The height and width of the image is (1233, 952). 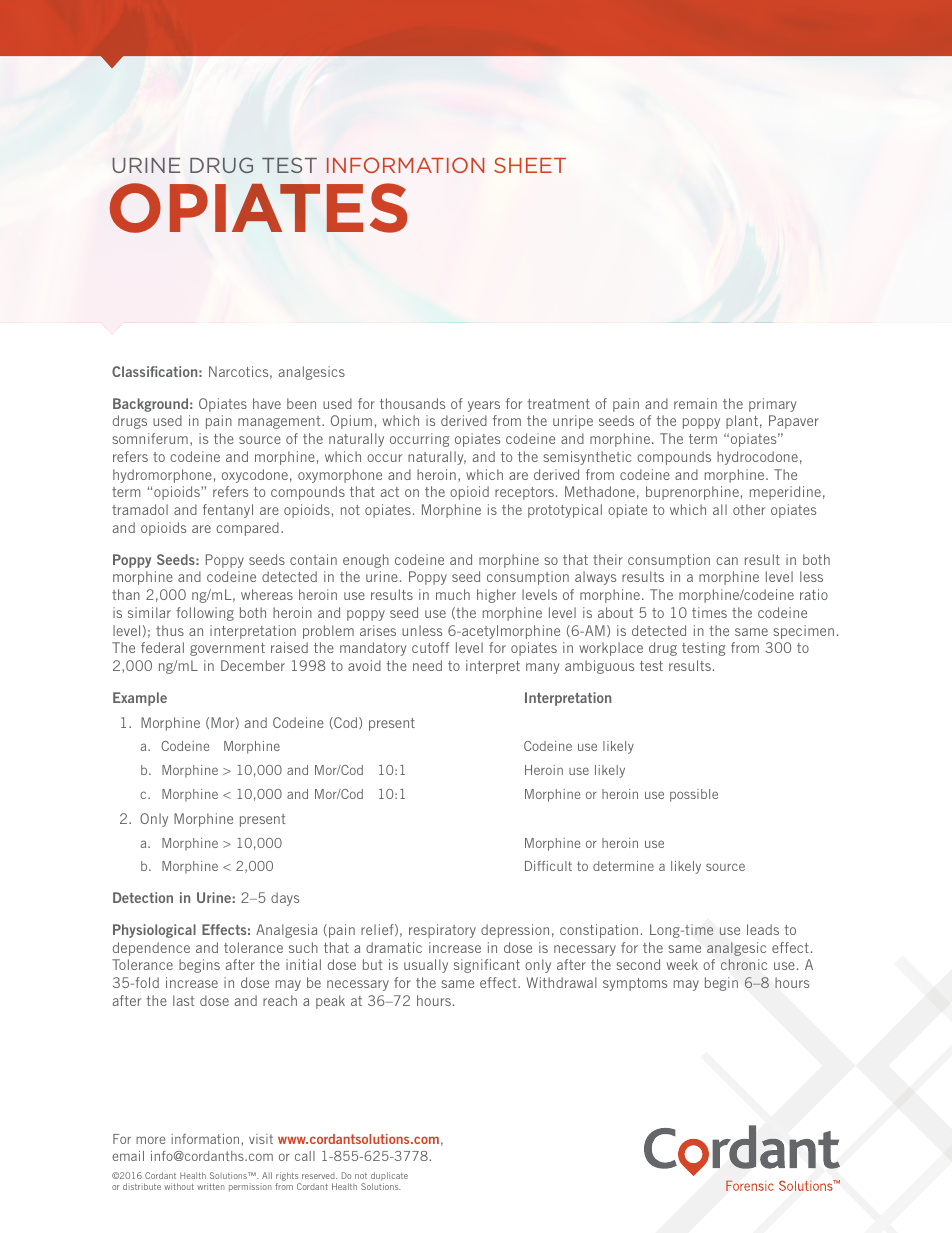 I want to click on plant, so click(x=742, y=422).
